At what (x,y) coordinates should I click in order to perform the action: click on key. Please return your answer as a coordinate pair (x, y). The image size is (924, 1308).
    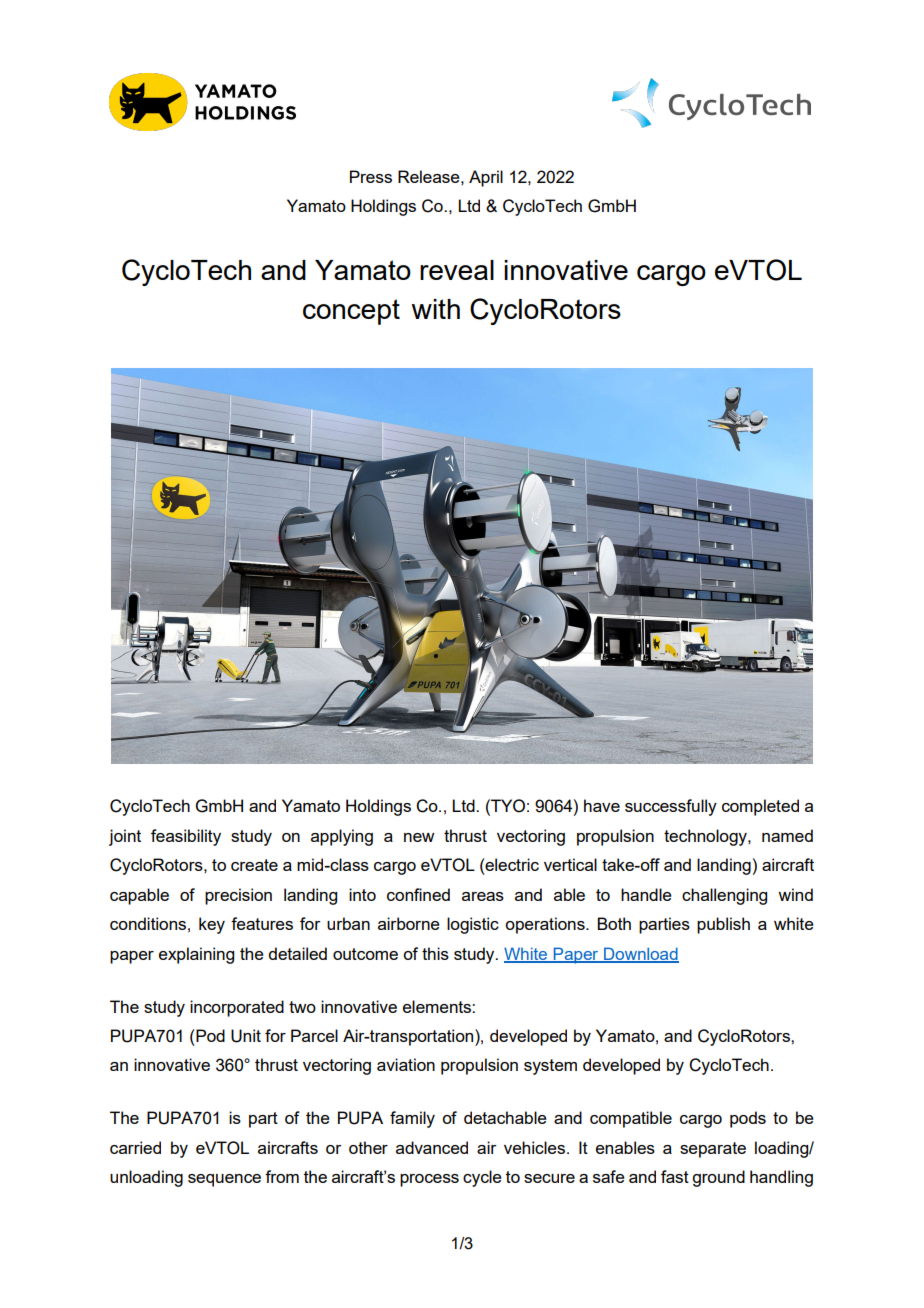
    Looking at the image, I should click on (212, 925).
